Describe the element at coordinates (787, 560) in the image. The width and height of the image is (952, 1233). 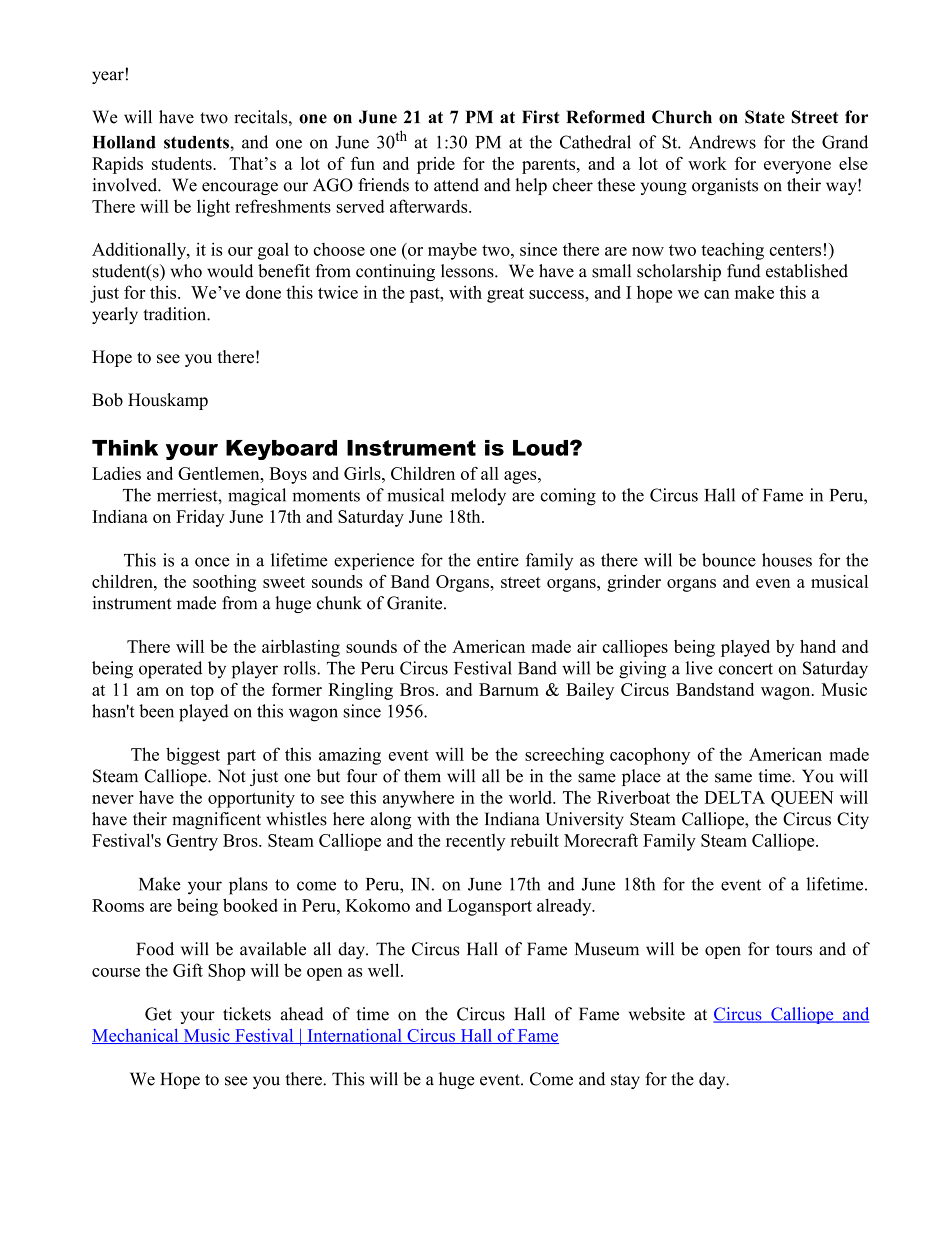
I see `houses` at that location.
